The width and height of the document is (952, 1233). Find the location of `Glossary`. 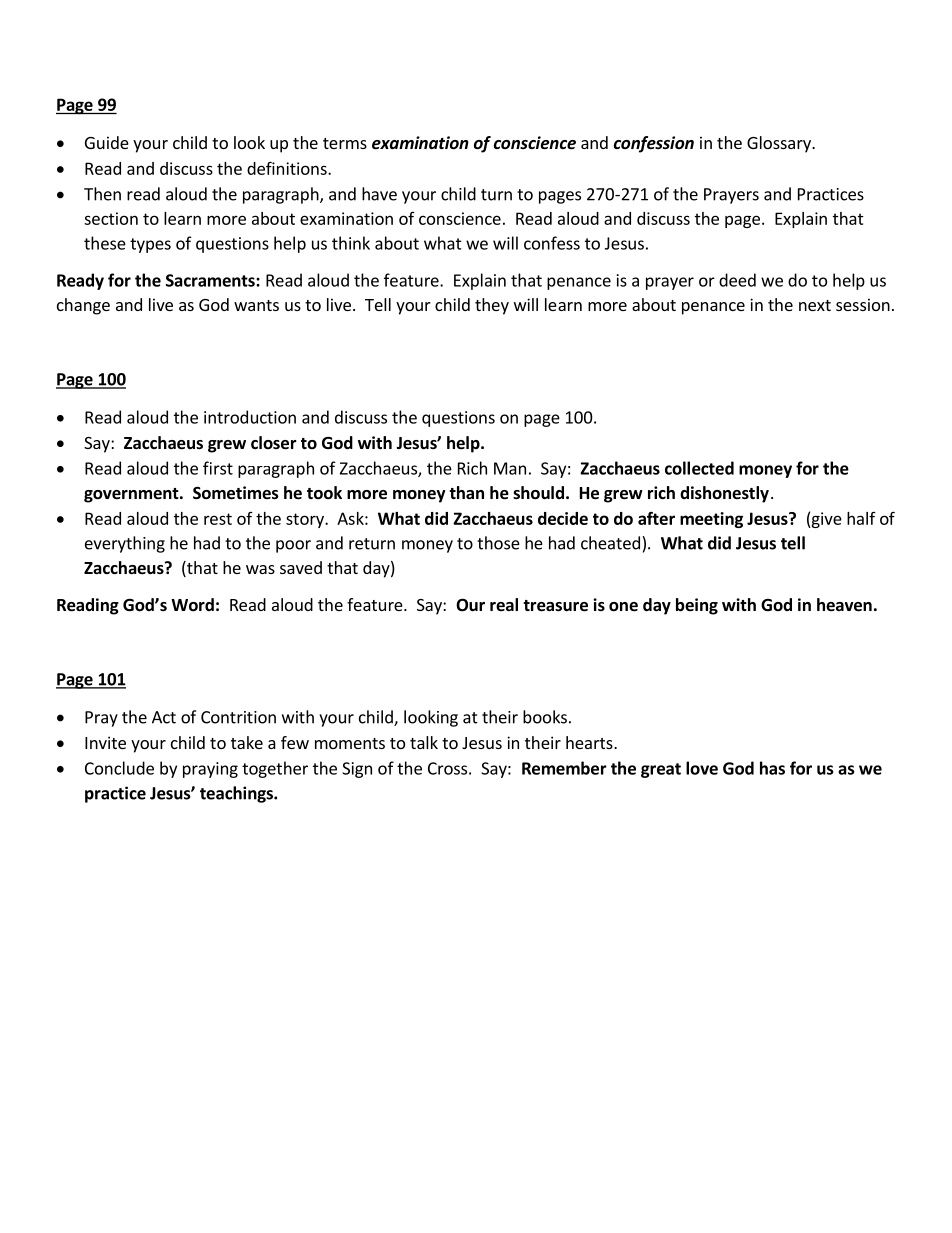

Glossary is located at coordinates (780, 144).
